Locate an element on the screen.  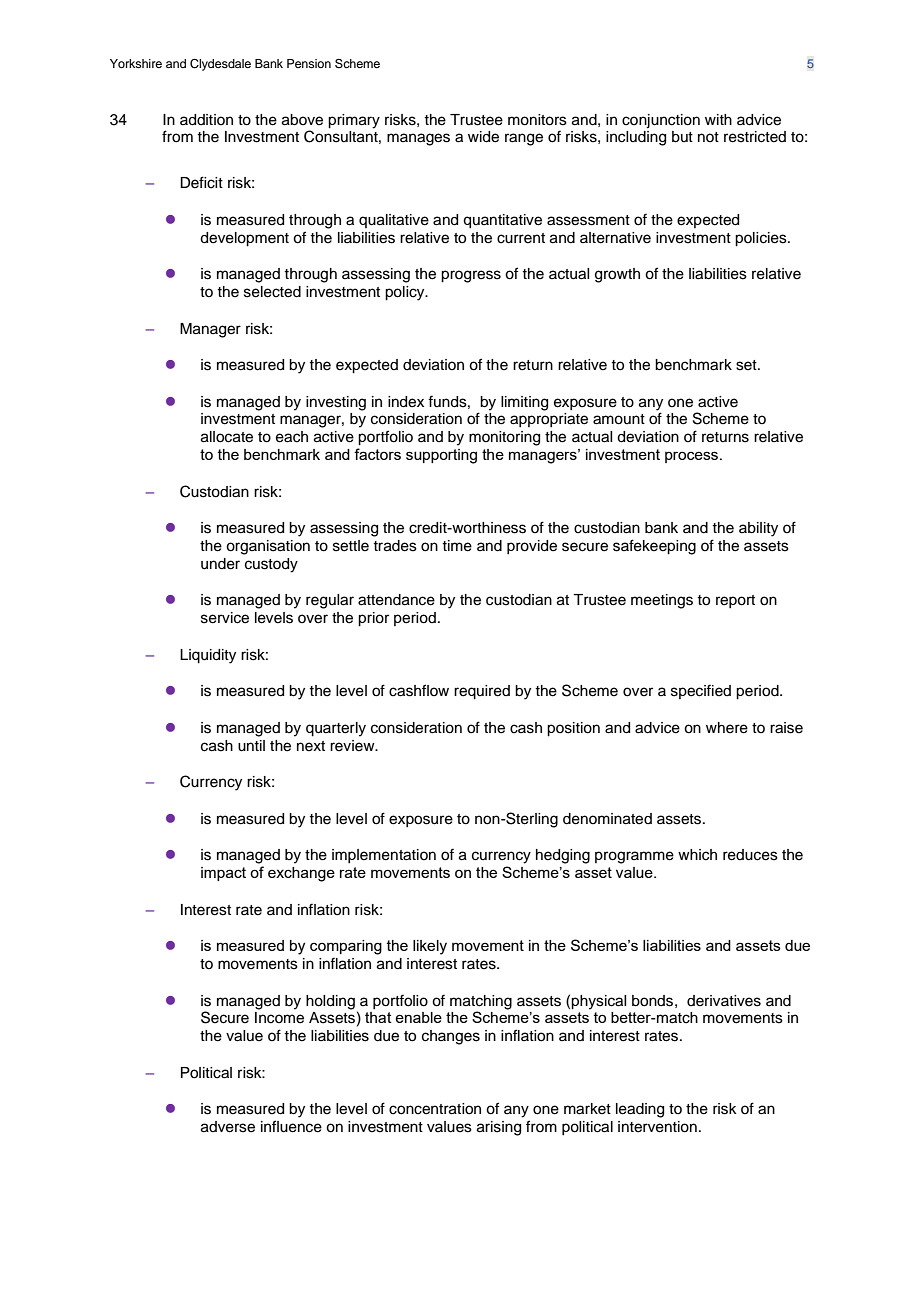
addition is located at coordinates (206, 120).
